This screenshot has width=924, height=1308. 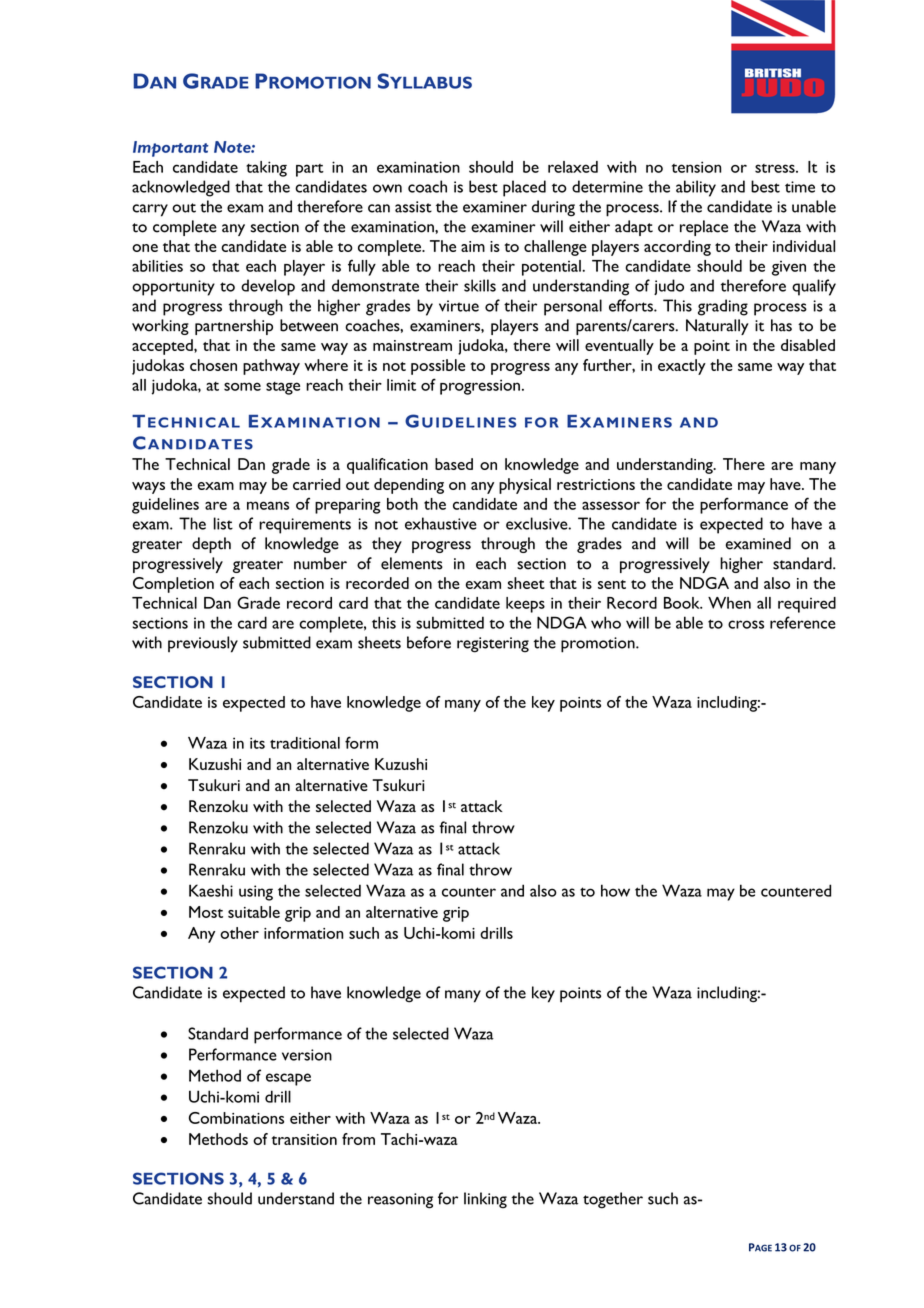 What do you see at coordinates (524, 188) in the screenshot?
I see `placed` at bounding box center [524, 188].
